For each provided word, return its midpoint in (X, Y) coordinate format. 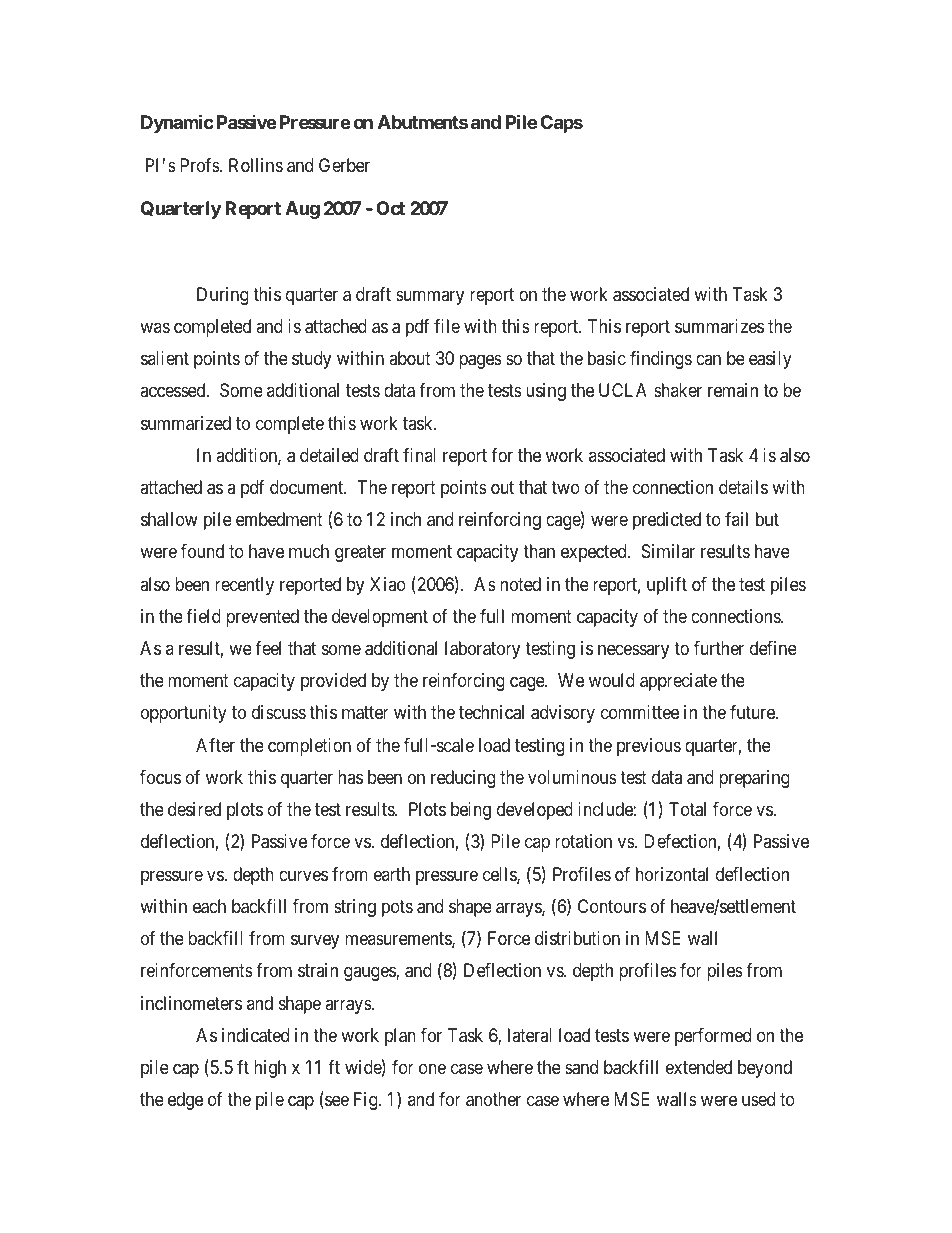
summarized (186, 423)
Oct (390, 208)
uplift (667, 586)
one (432, 1068)
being (471, 811)
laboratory (482, 650)
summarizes (719, 326)
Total (687, 809)
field (203, 616)
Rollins (256, 165)
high (270, 1069)
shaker (678, 390)
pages (480, 362)
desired (194, 809)
